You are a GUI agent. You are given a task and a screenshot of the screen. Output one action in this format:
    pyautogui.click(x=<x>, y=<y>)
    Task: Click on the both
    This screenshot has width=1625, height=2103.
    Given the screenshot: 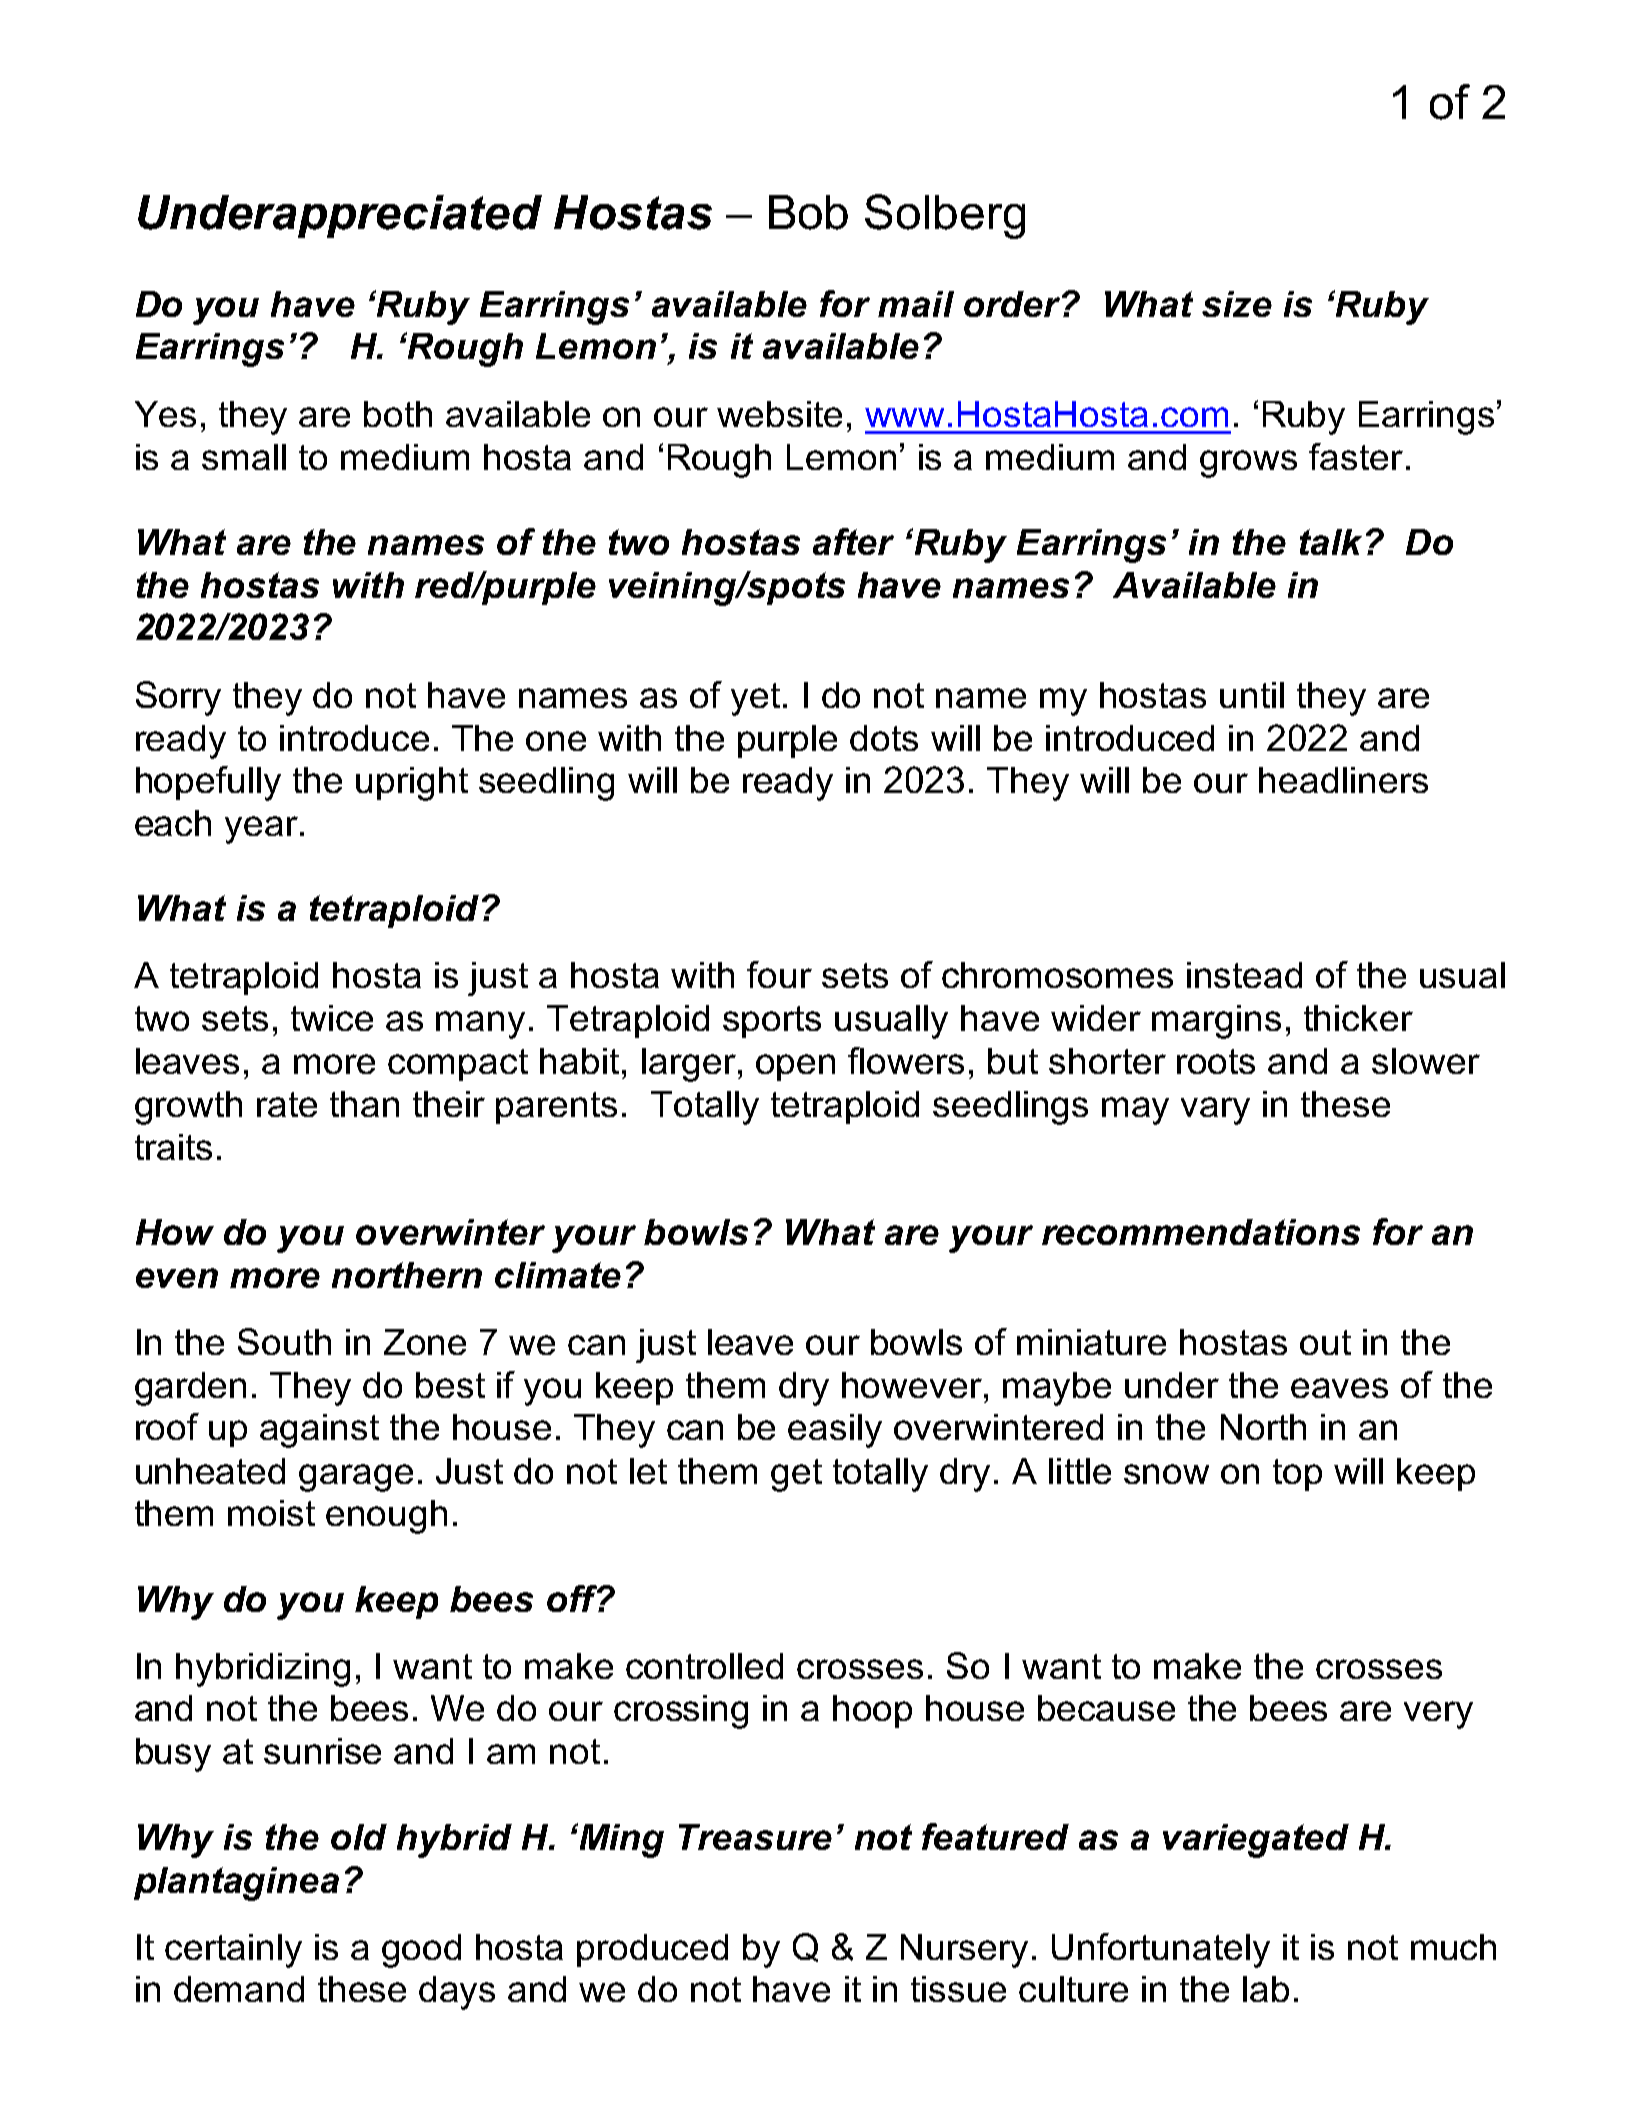 What is the action you would take?
    pyautogui.click(x=398, y=414)
